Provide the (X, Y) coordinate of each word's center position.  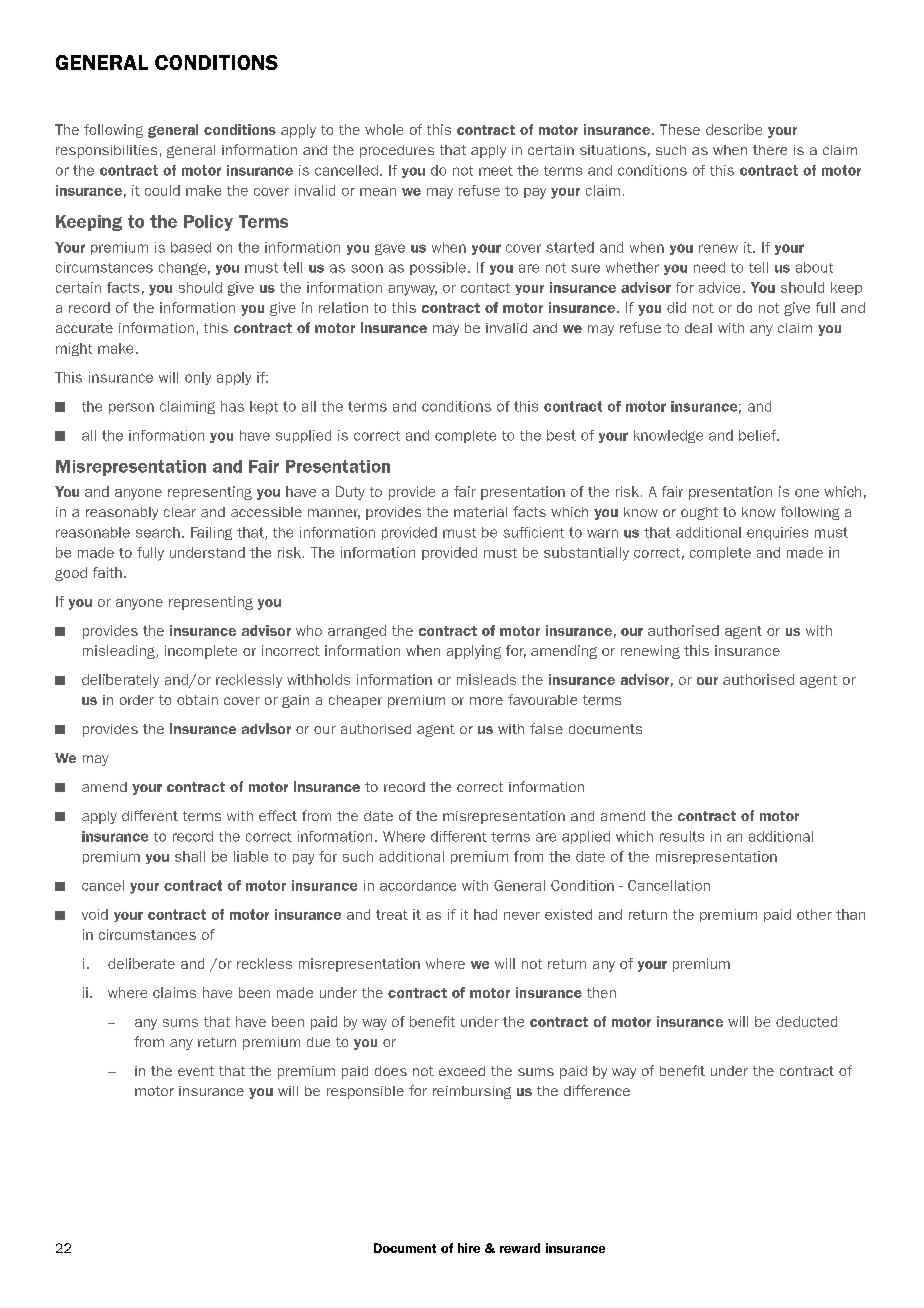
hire (469, 1248)
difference (597, 1090)
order (137, 700)
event (196, 1071)
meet (496, 171)
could (162, 190)
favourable (542, 699)
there (770, 150)
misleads (486, 679)
